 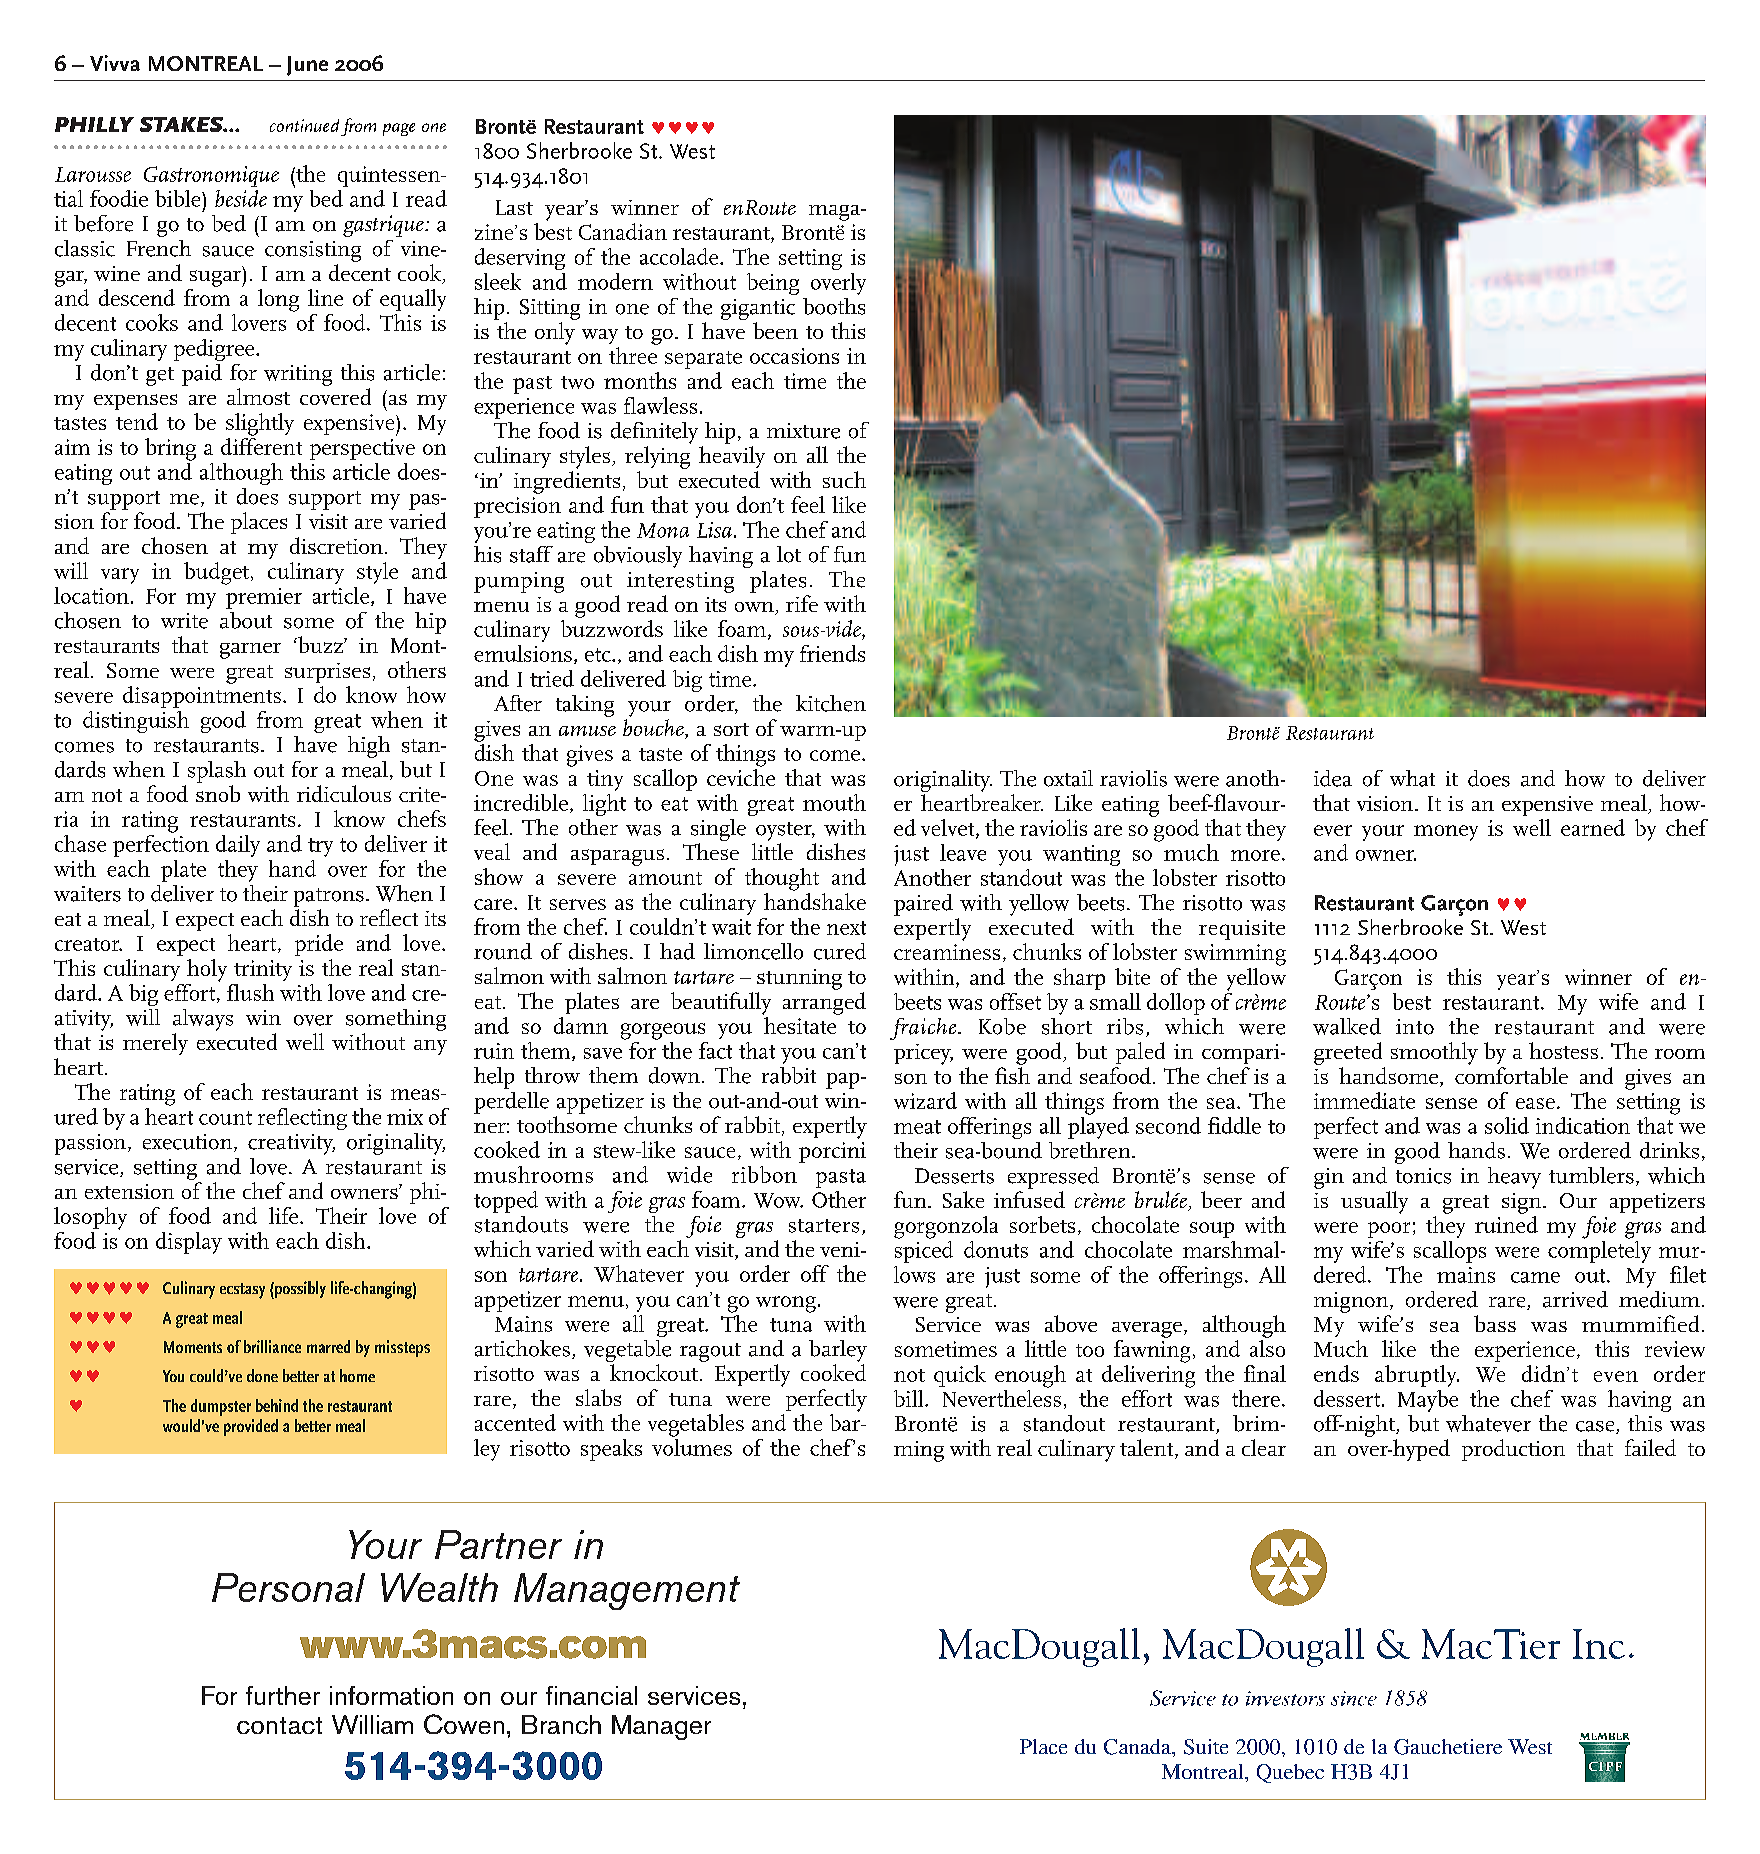 What do you see at coordinates (680, 256) in the document?
I see `accolade` at bounding box center [680, 256].
